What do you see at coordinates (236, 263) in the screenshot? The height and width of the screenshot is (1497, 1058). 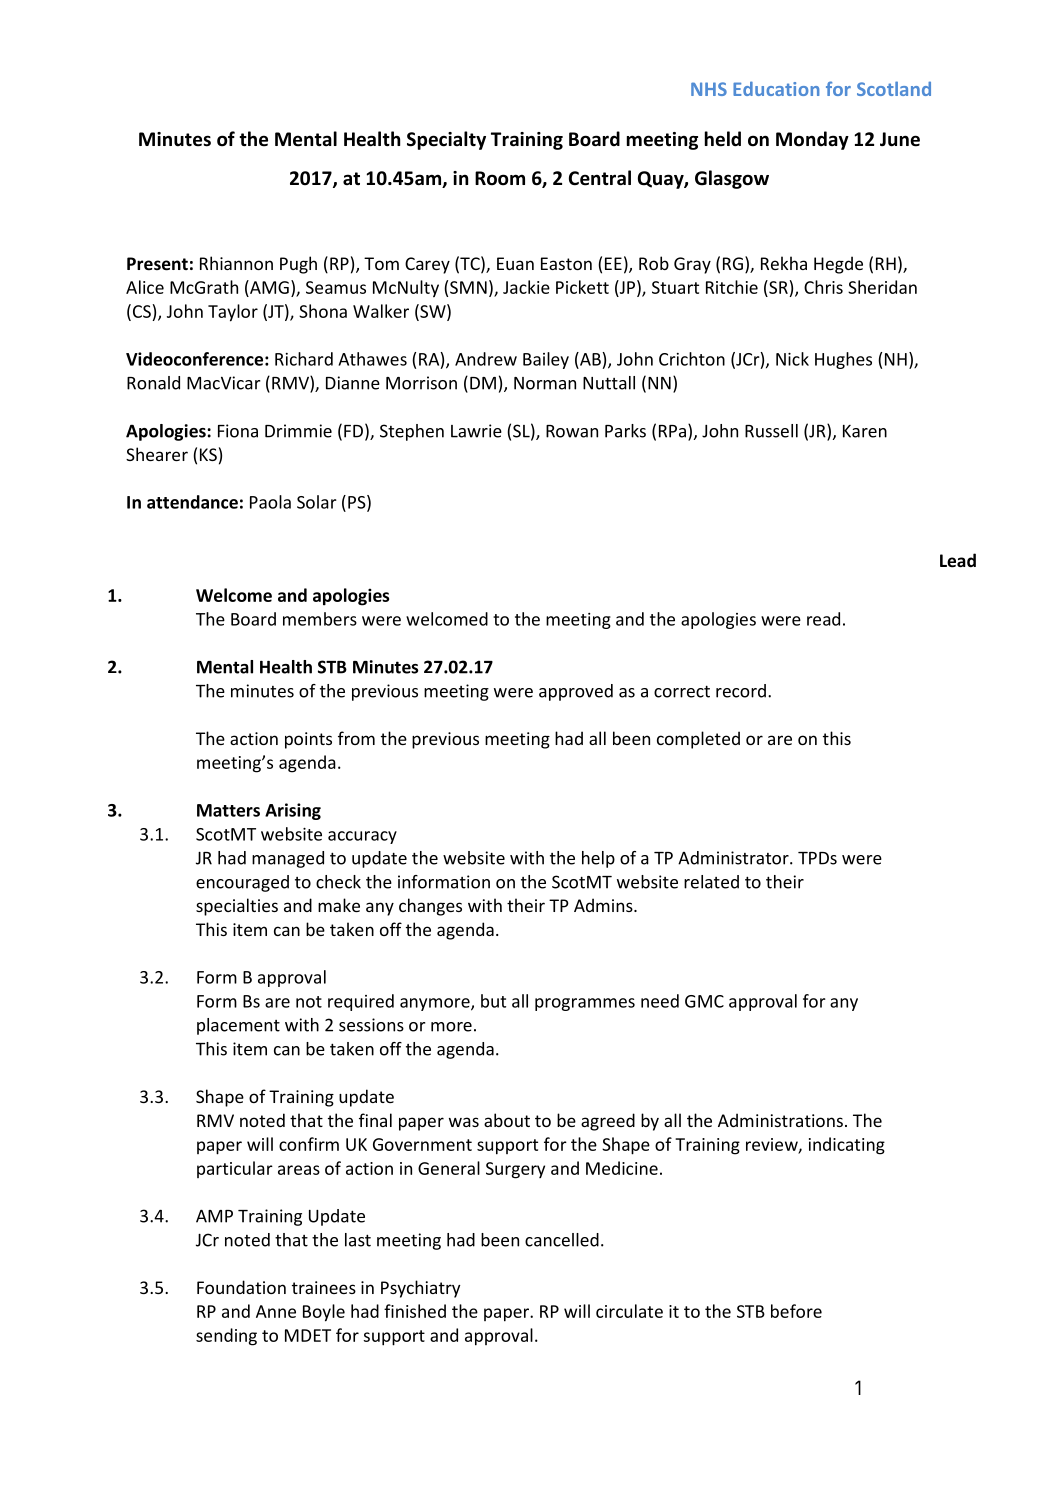 I see `Rhiannon` at bounding box center [236, 263].
